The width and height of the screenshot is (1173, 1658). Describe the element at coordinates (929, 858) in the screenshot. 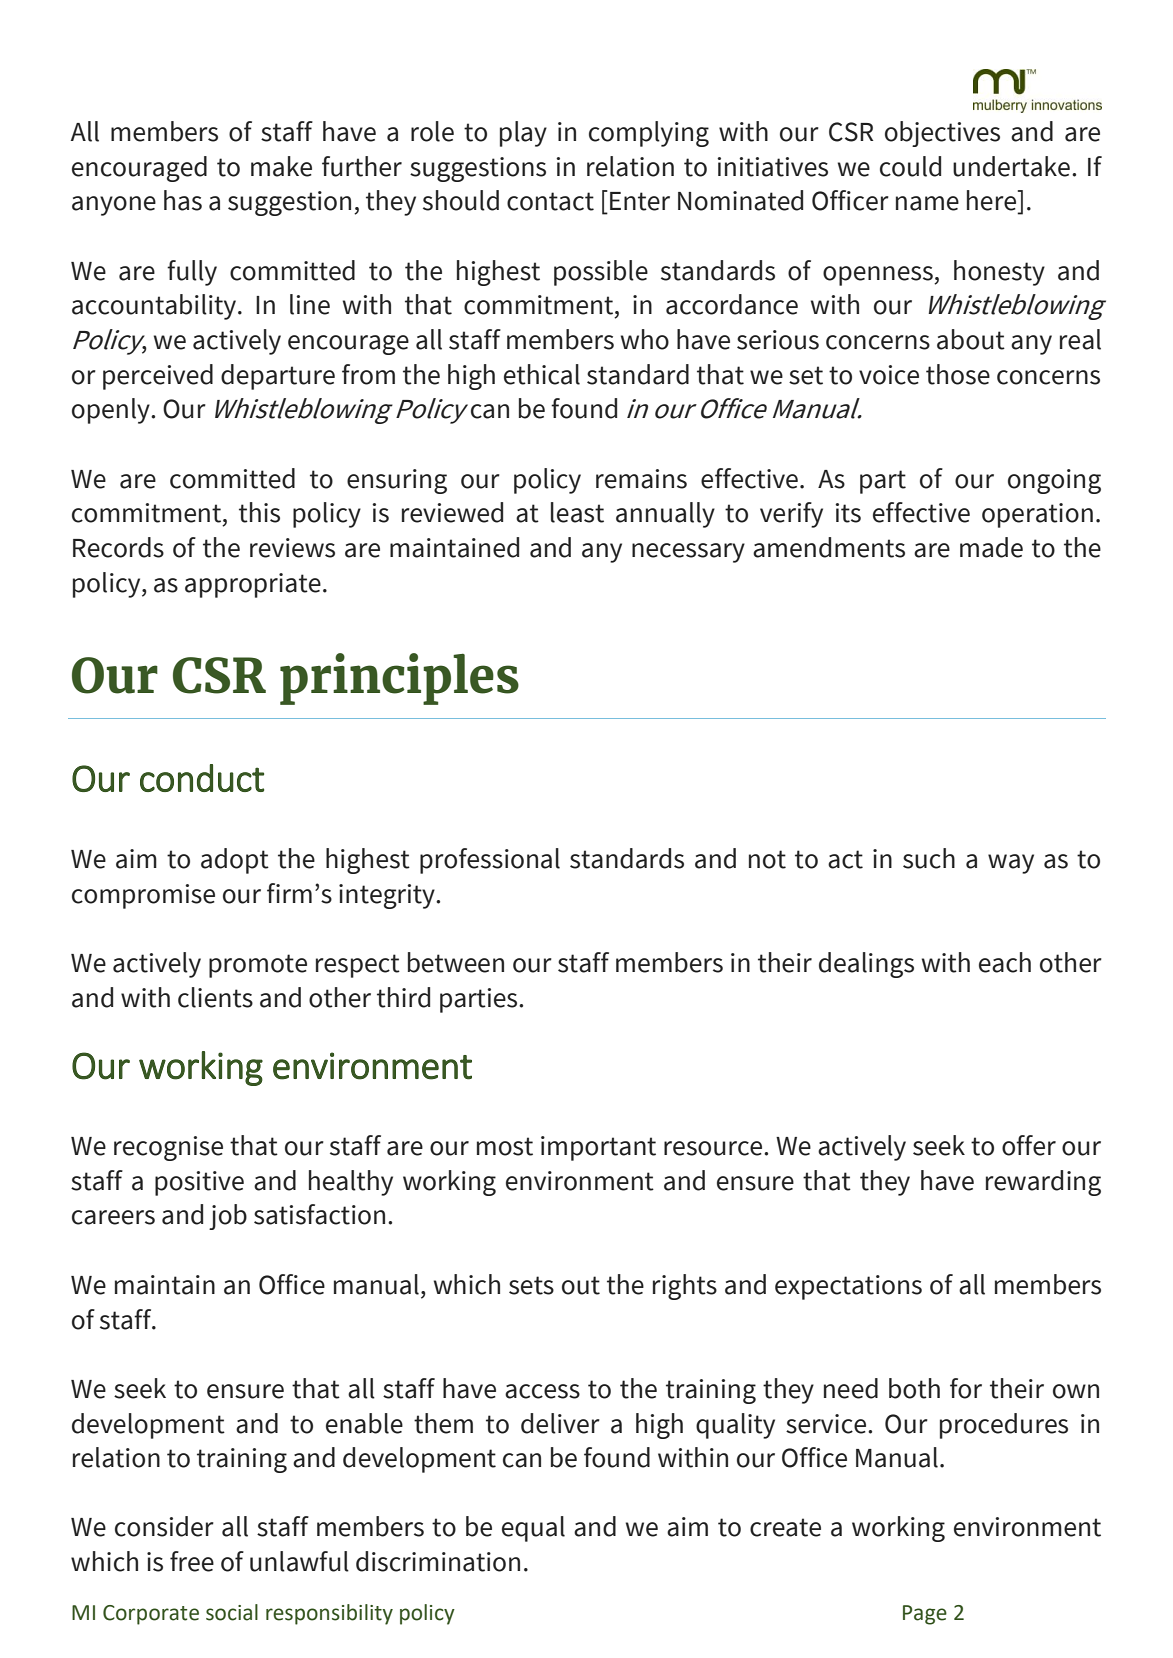

I see `such` at that location.
